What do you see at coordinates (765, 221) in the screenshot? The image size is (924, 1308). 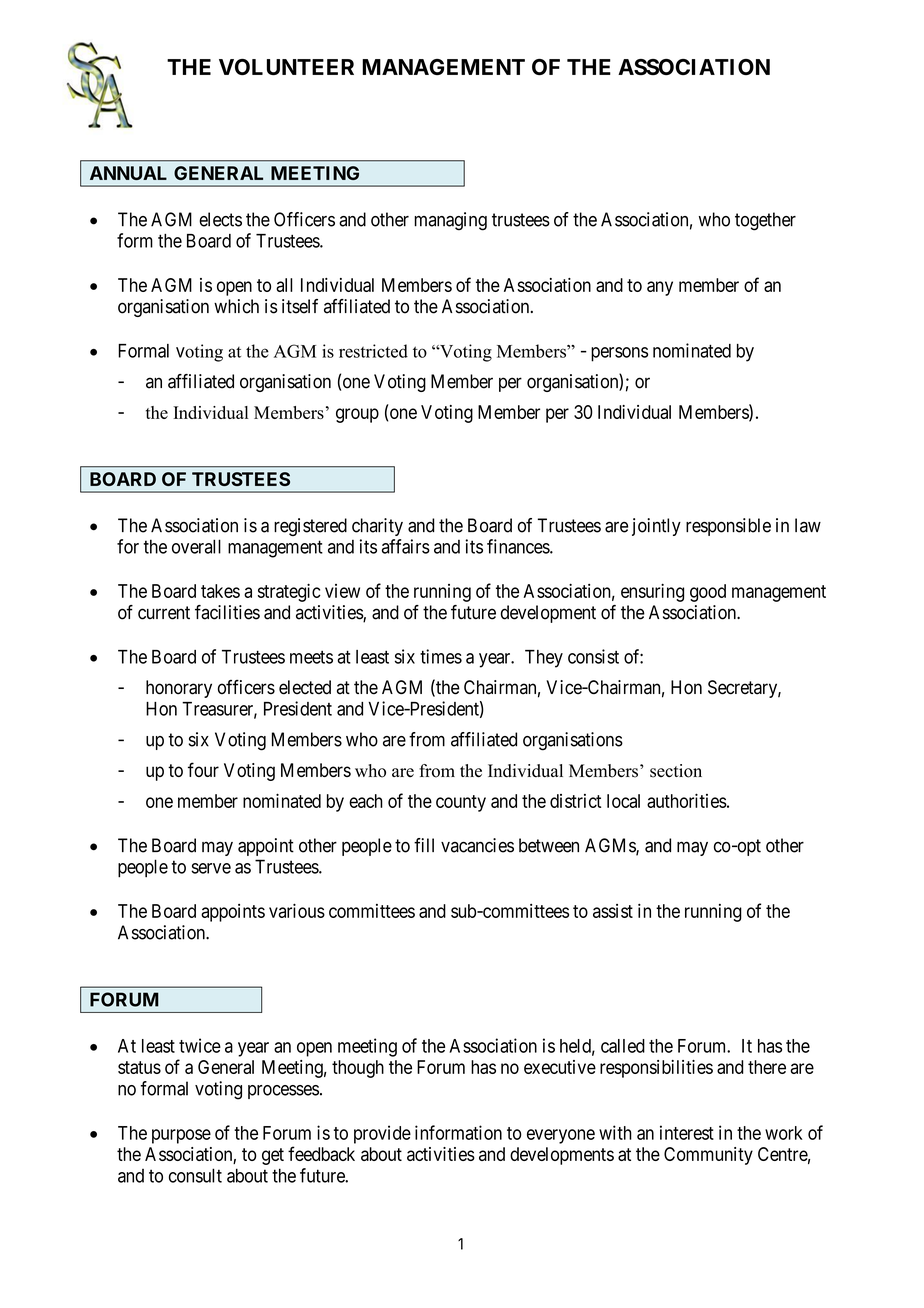 I see `together` at bounding box center [765, 221].
